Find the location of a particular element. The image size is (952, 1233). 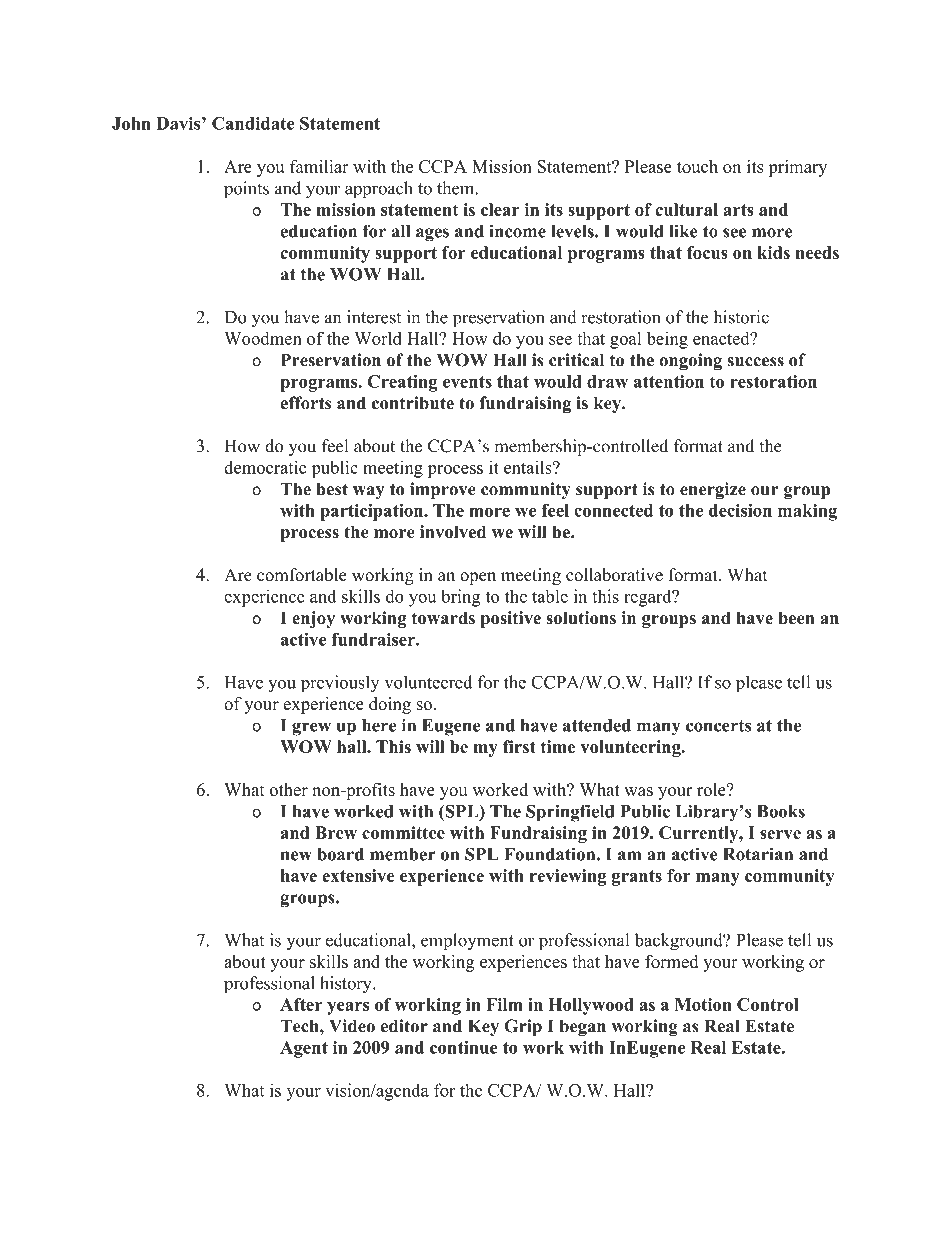

clear is located at coordinates (500, 209).
